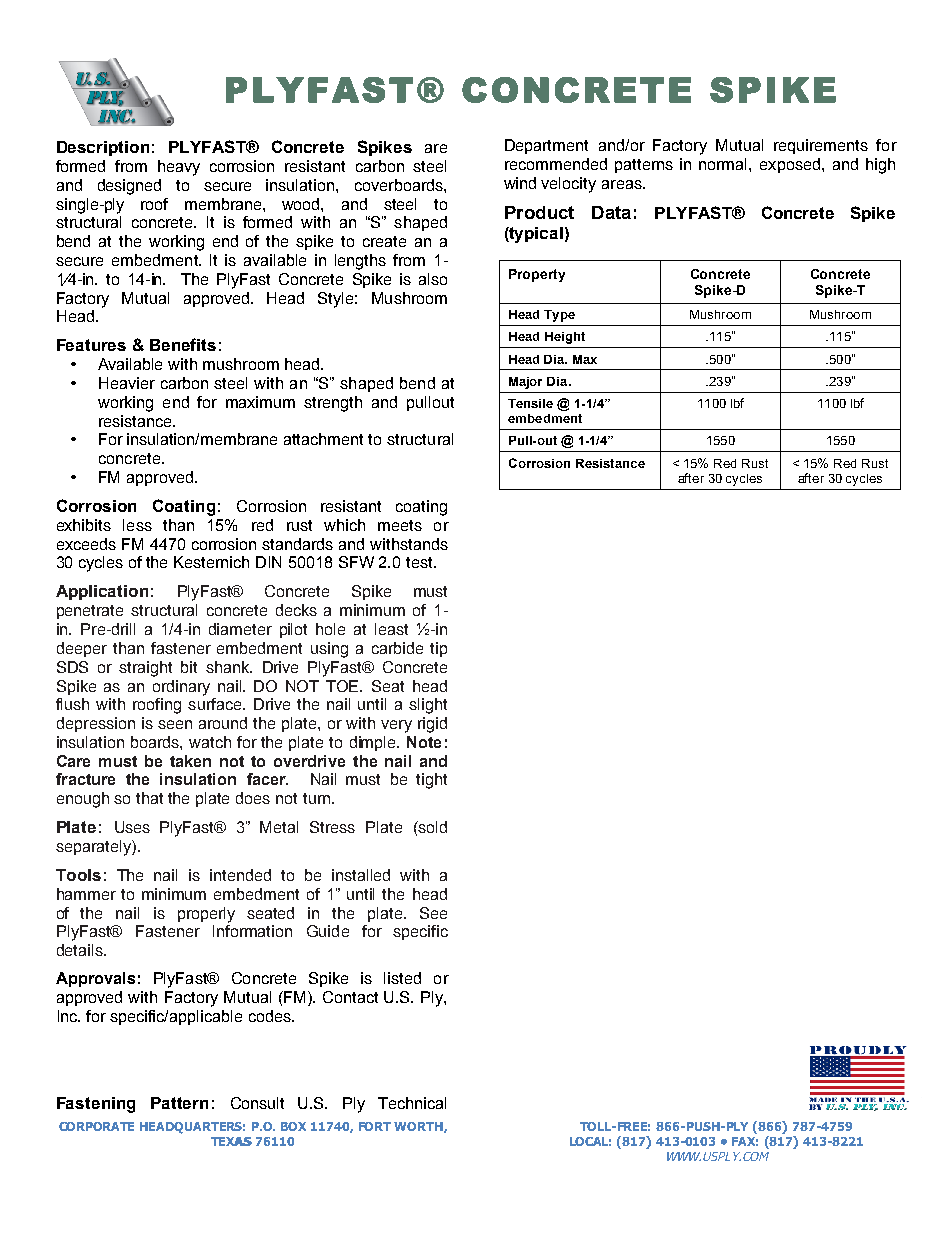 The width and height of the image is (952, 1233). What do you see at coordinates (420, 562) in the image?
I see `test` at bounding box center [420, 562].
